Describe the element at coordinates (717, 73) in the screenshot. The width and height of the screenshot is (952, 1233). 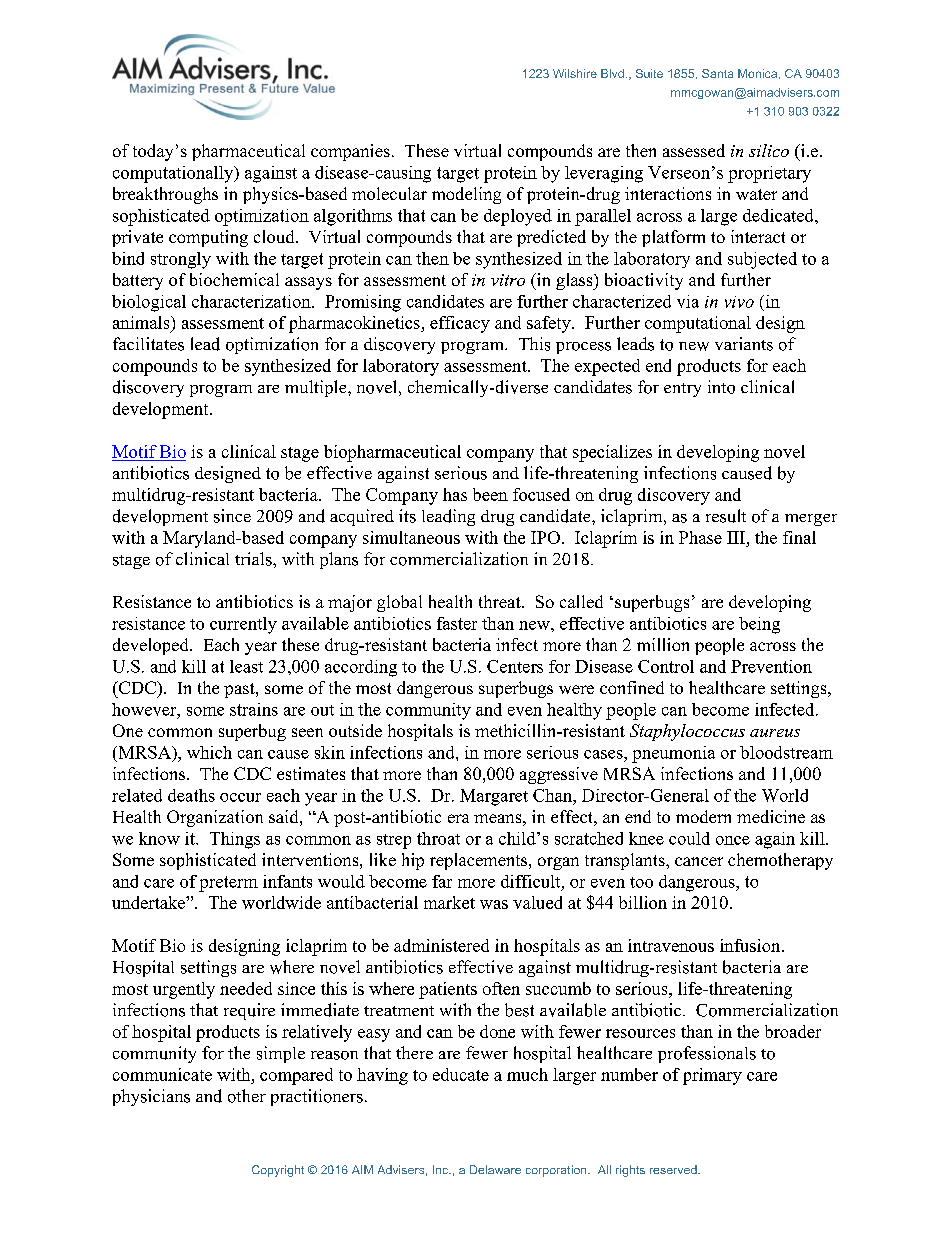
I see `Santa` at that location.
